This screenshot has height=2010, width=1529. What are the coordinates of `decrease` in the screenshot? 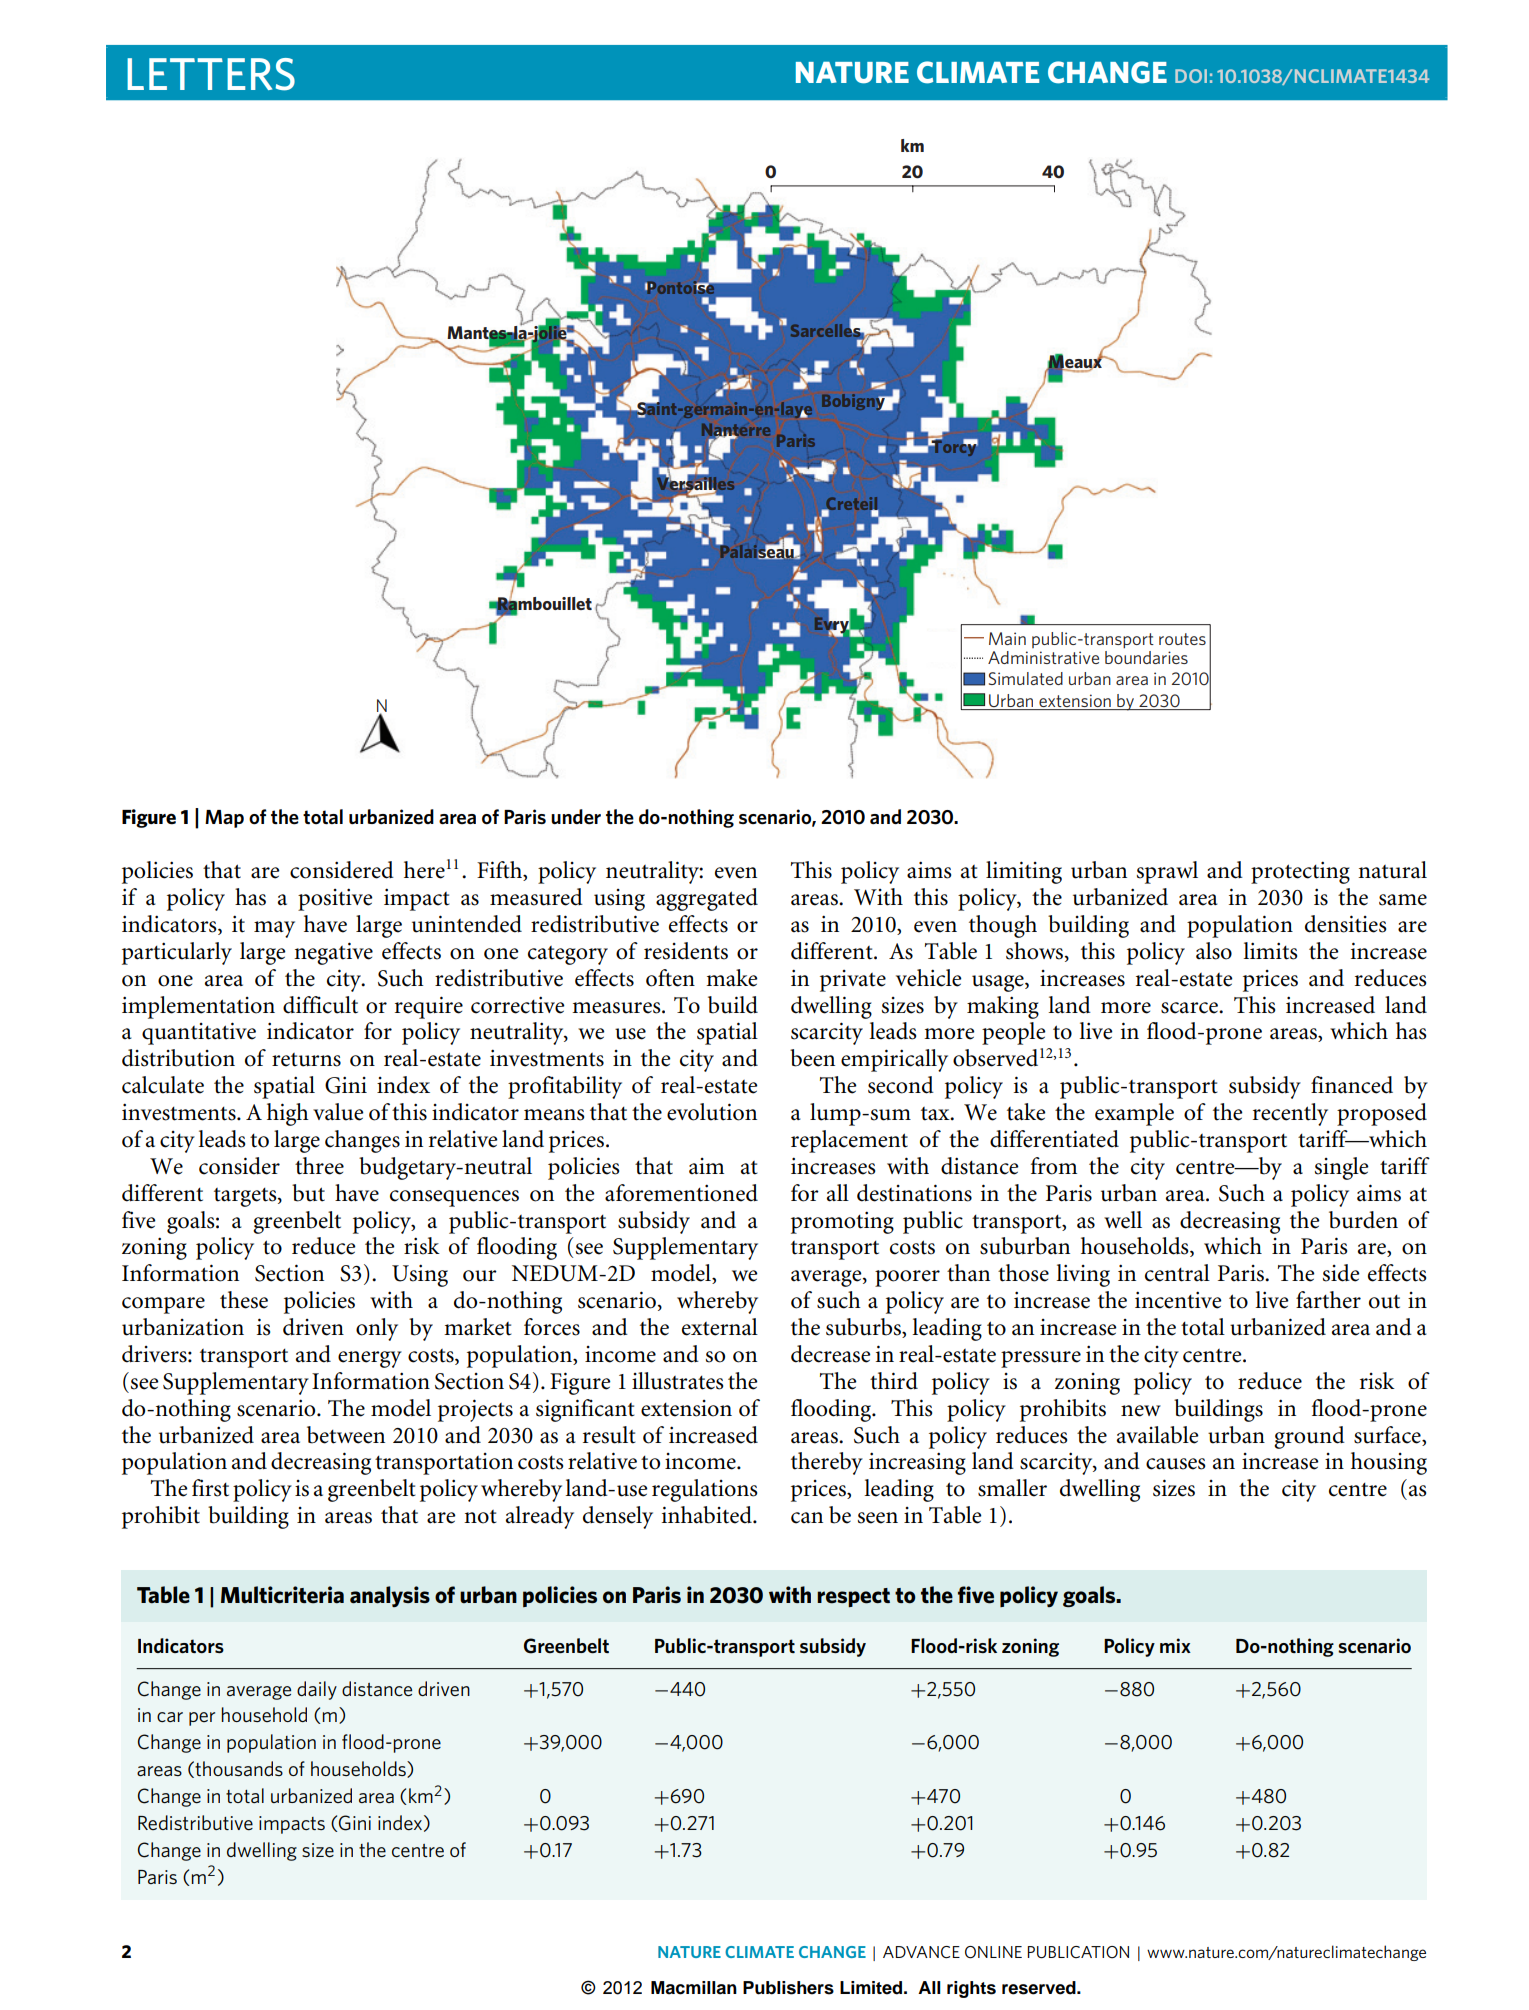 It's located at (831, 1354).
